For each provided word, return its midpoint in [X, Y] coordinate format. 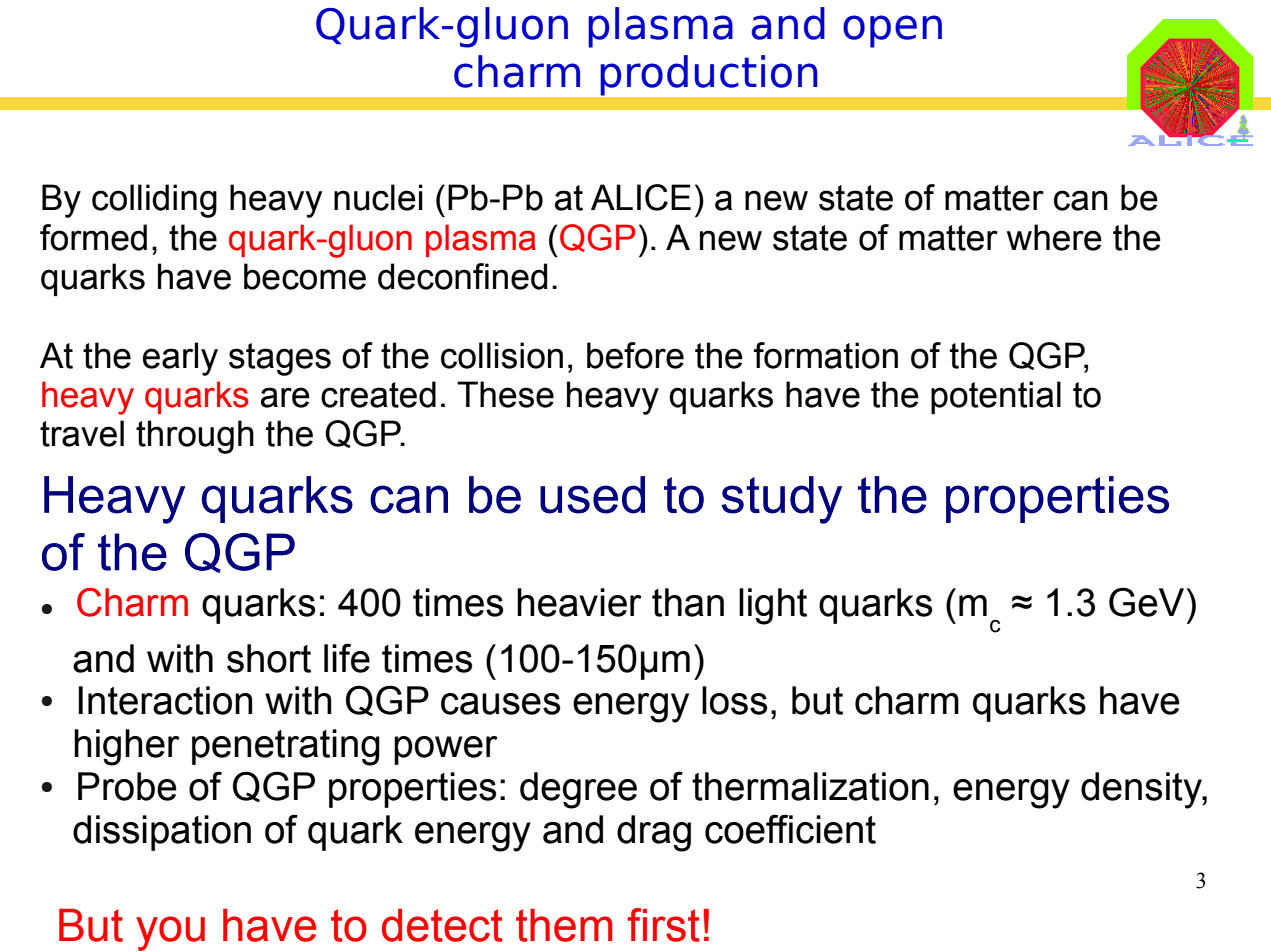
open [892, 31]
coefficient [790, 829]
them [564, 925]
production [709, 75]
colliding [154, 201]
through [195, 437]
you [170, 933]
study [781, 500]
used [592, 495]
